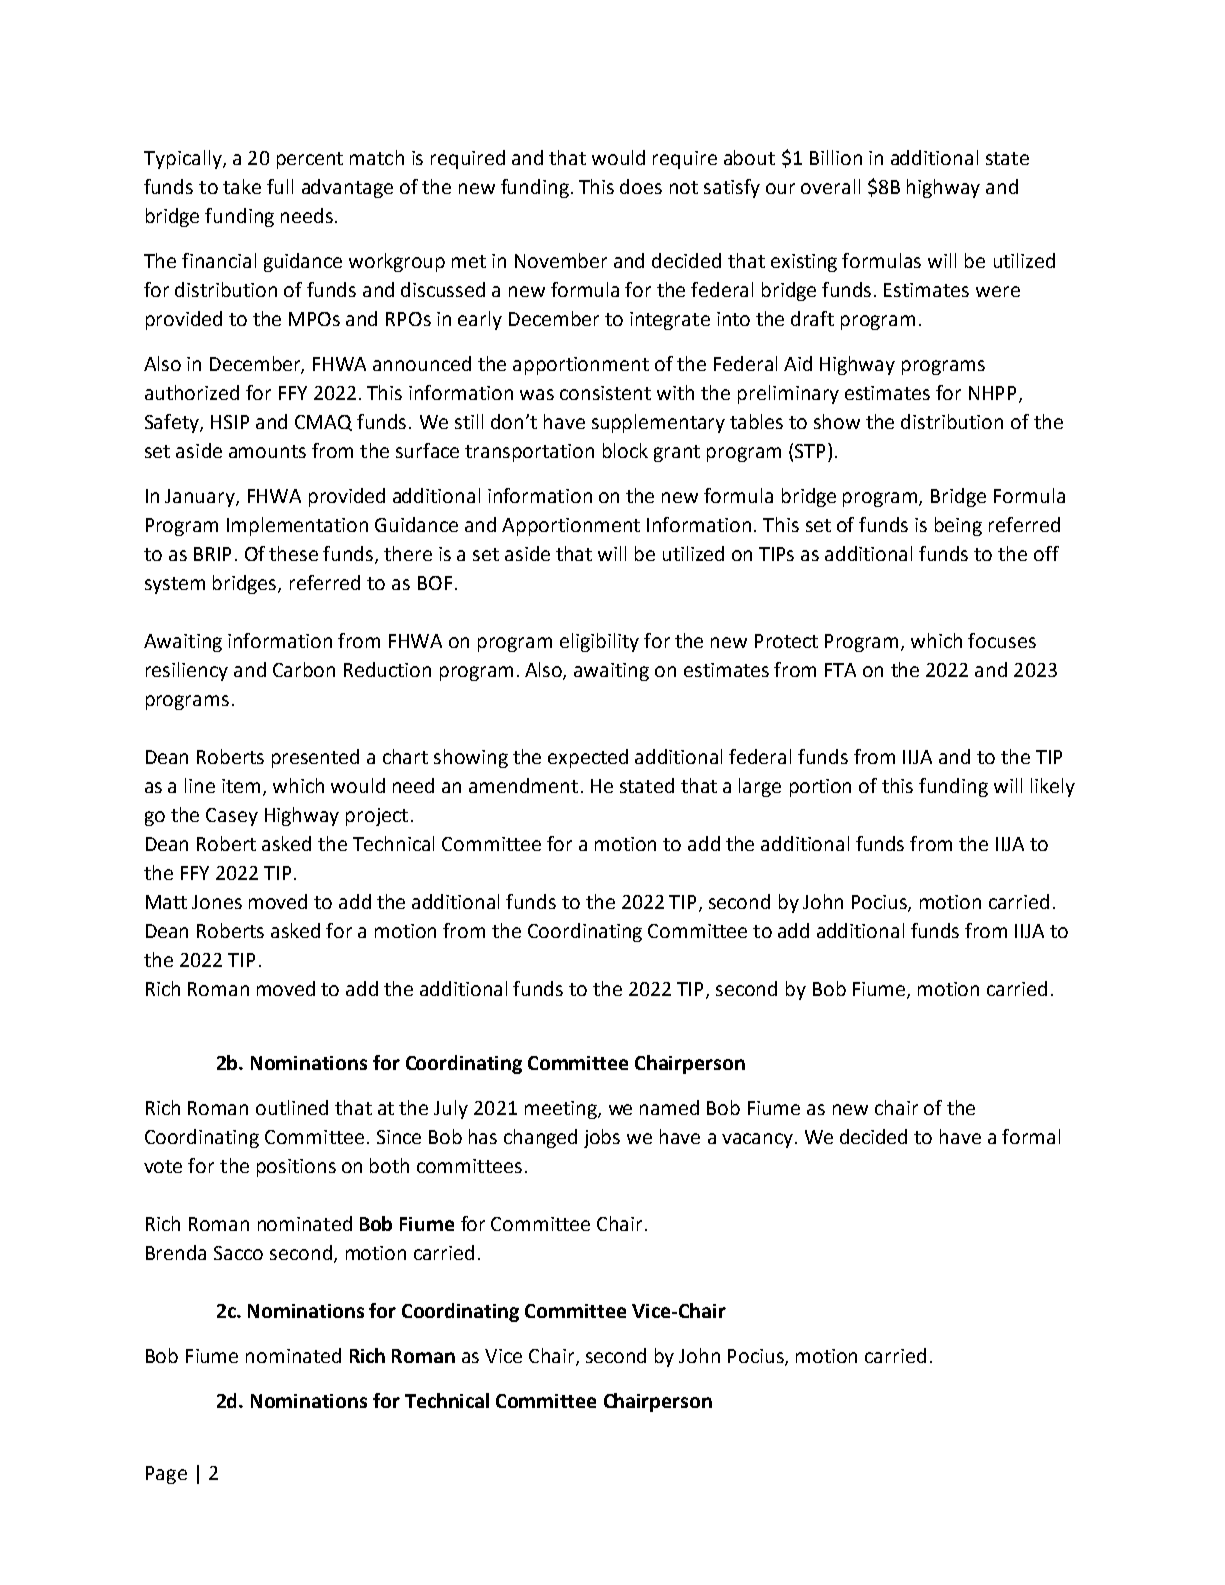 This screenshot has width=1225, height=1585. What do you see at coordinates (599, 642) in the screenshot?
I see `eligibility` at bounding box center [599, 642].
